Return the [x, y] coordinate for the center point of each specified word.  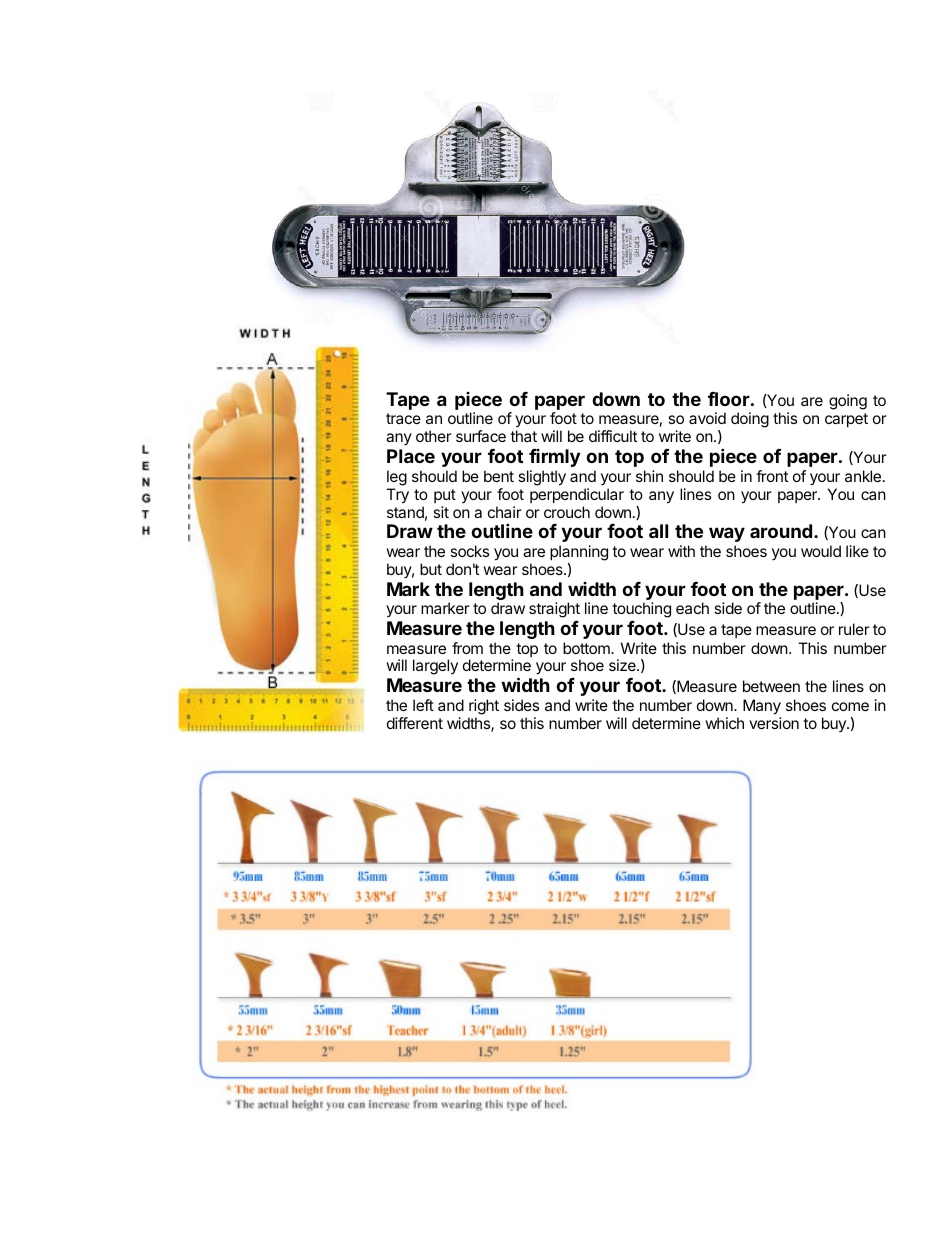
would [821, 551]
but [431, 569]
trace [403, 418]
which [724, 723]
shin [649, 476]
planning [579, 553]
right [484, 707]
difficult [613, 436]
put [445, 496]
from [467, 648]
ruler [854, 629]
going [848, 402]
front [772, 476]
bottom [587, 648]
